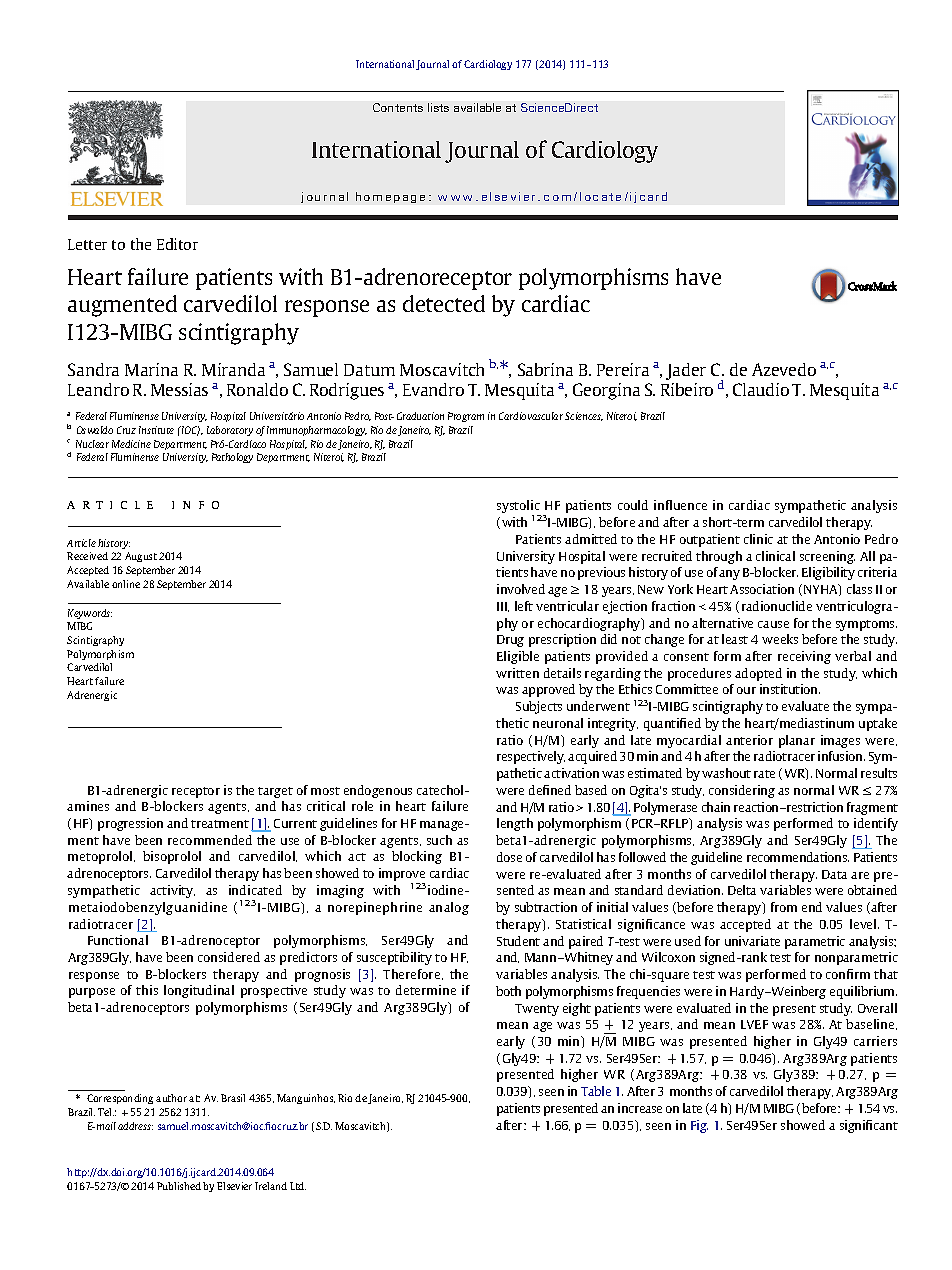  I want to click on Published, so click(179, 1186).
